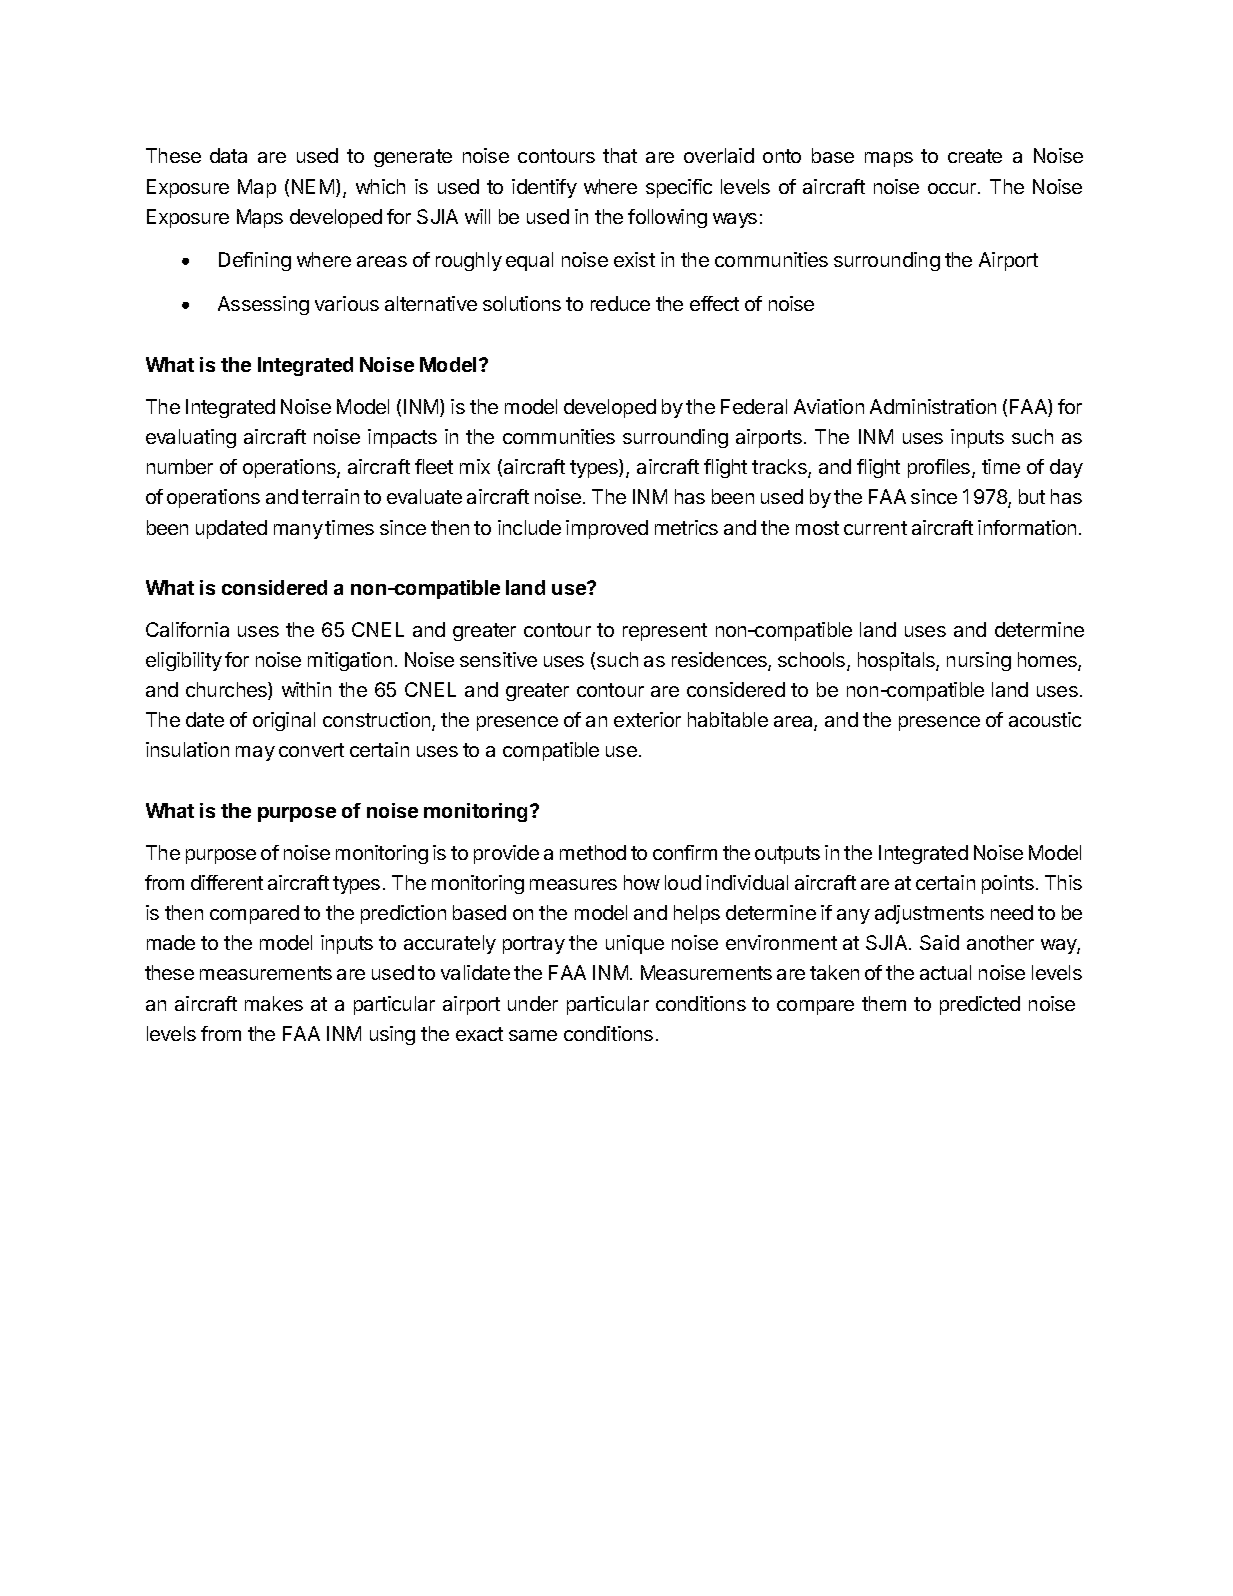 The height and width of the document is (1596, 1233). What do you see at coordinates (533, 1003) in the document?
I see `under` at bounding box center [533, 1003].
